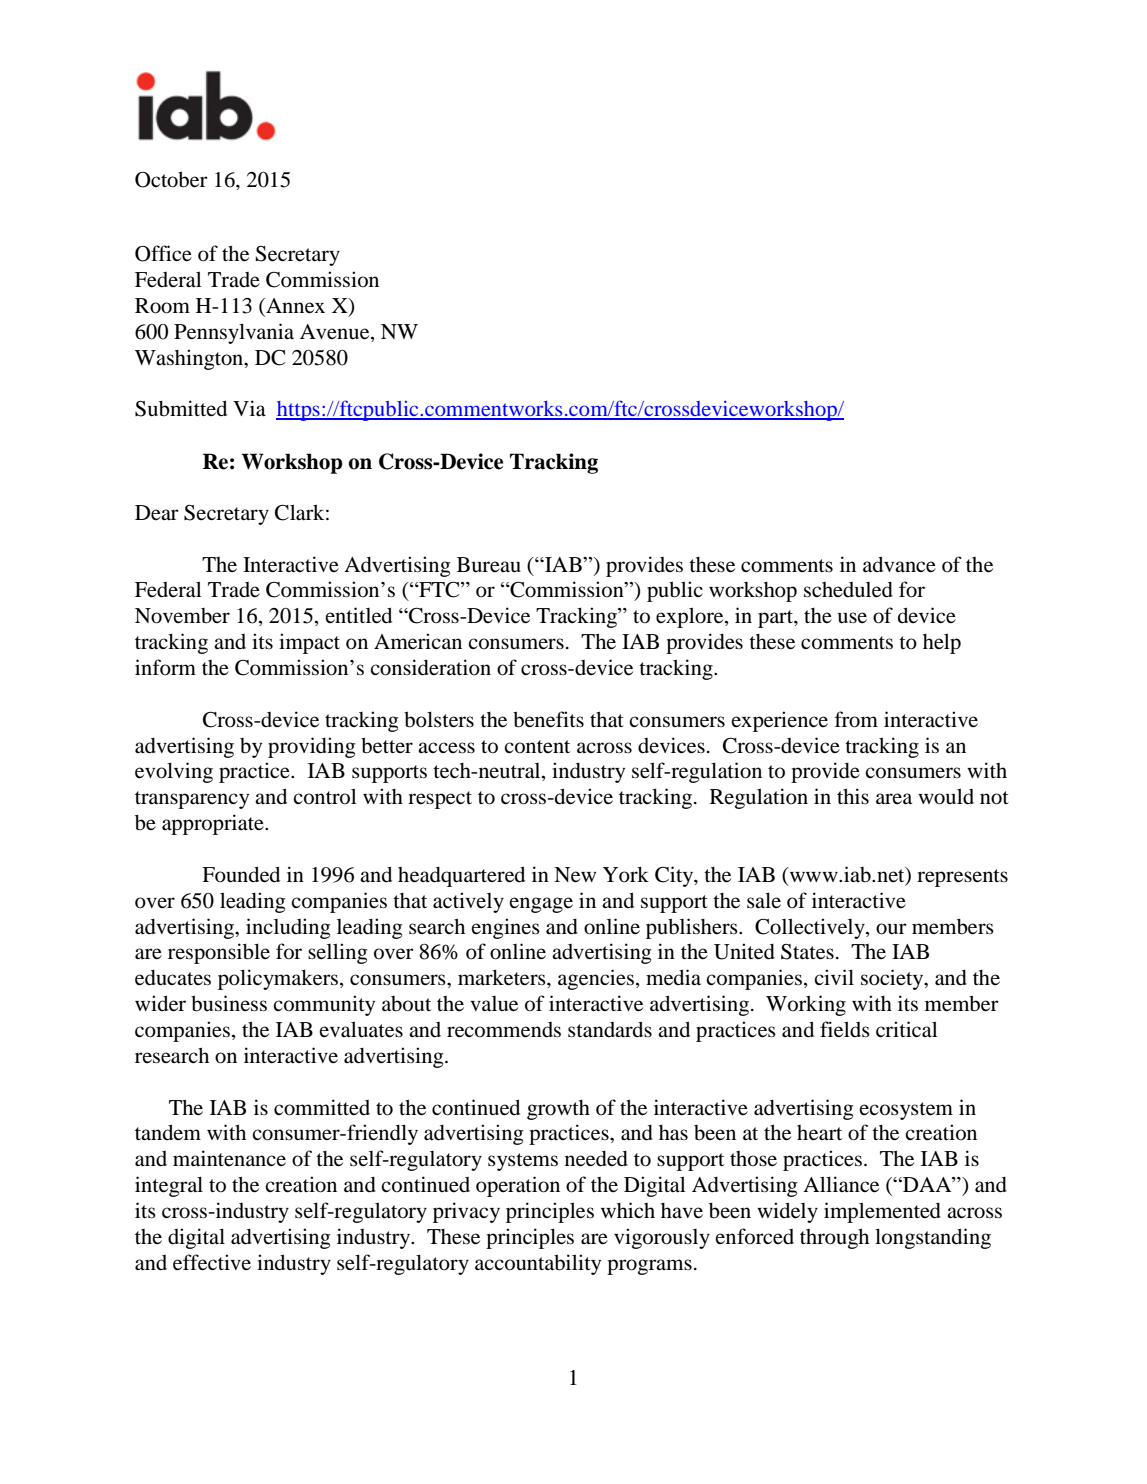 The height and width of the document is (1484, 1147). I want to click on October, so click(171, 179).
